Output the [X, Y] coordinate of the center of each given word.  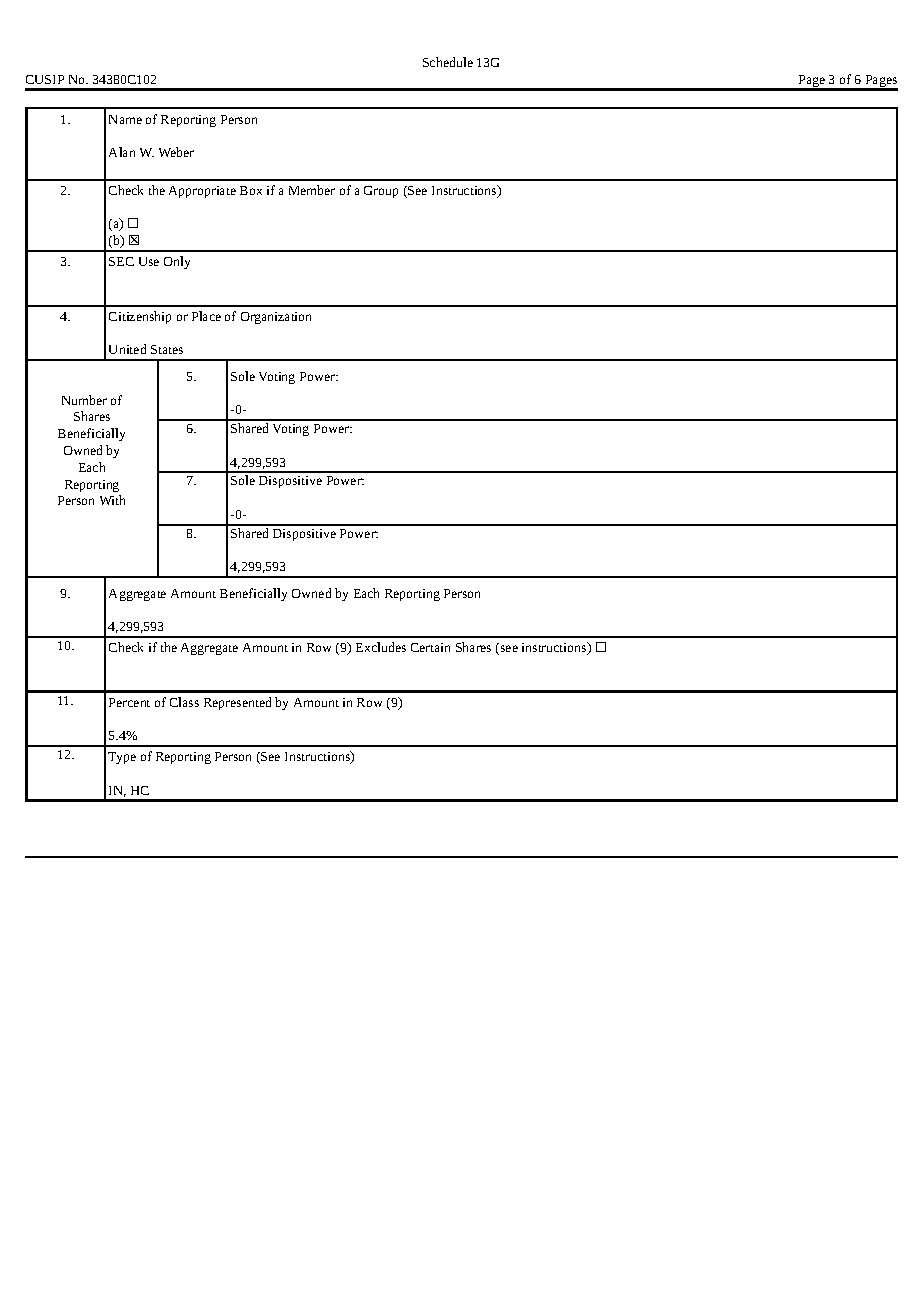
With [112, 500]
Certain [430, 647]
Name [125, 119]
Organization [276, 318]
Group [381, 192]
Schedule [448, 62]
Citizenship [140, 317]
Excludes [381, 647]
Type [122, 758]
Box [251, 190]
